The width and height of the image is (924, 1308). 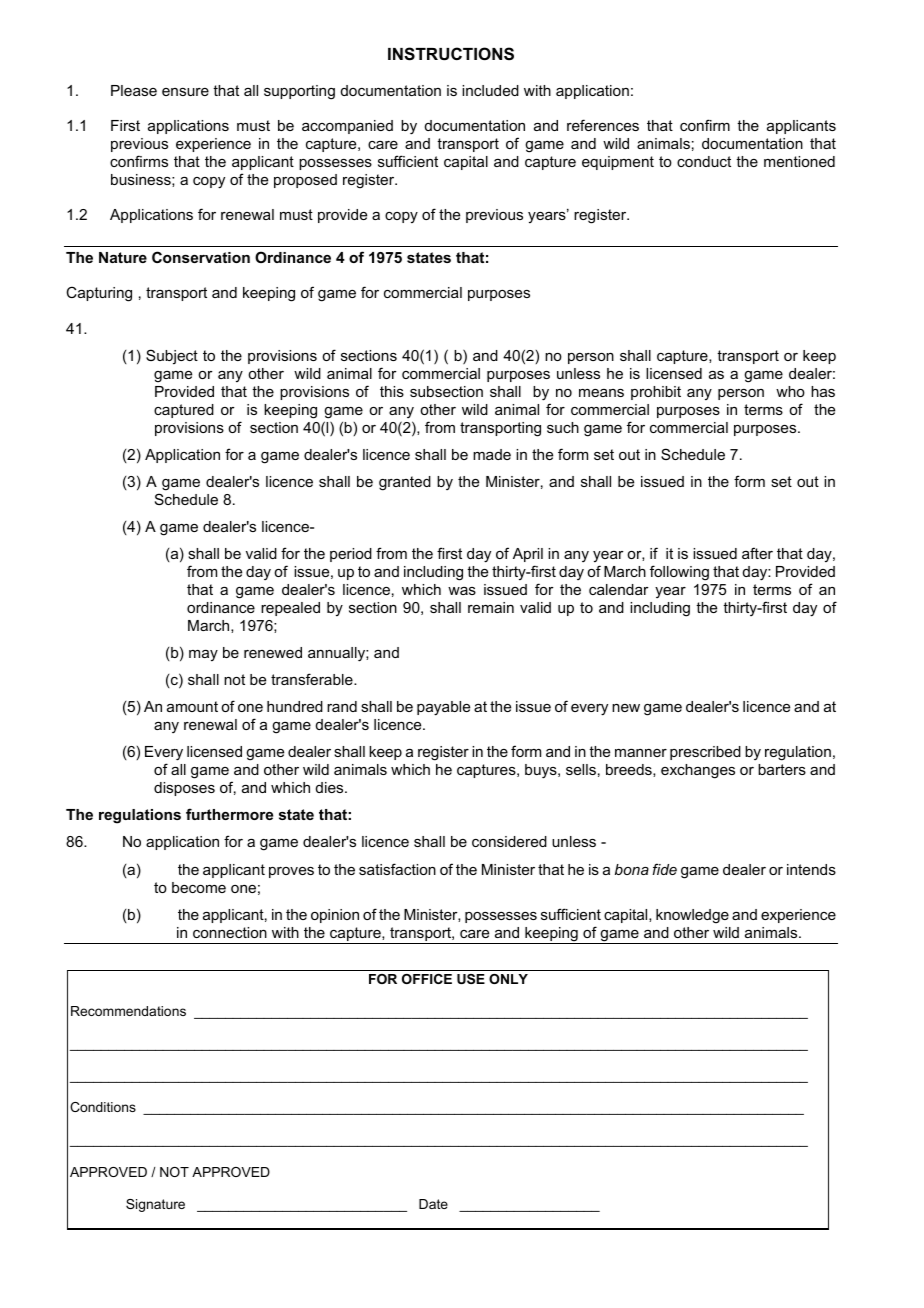 I want to click on ensure, so click(x=185, y=92).
